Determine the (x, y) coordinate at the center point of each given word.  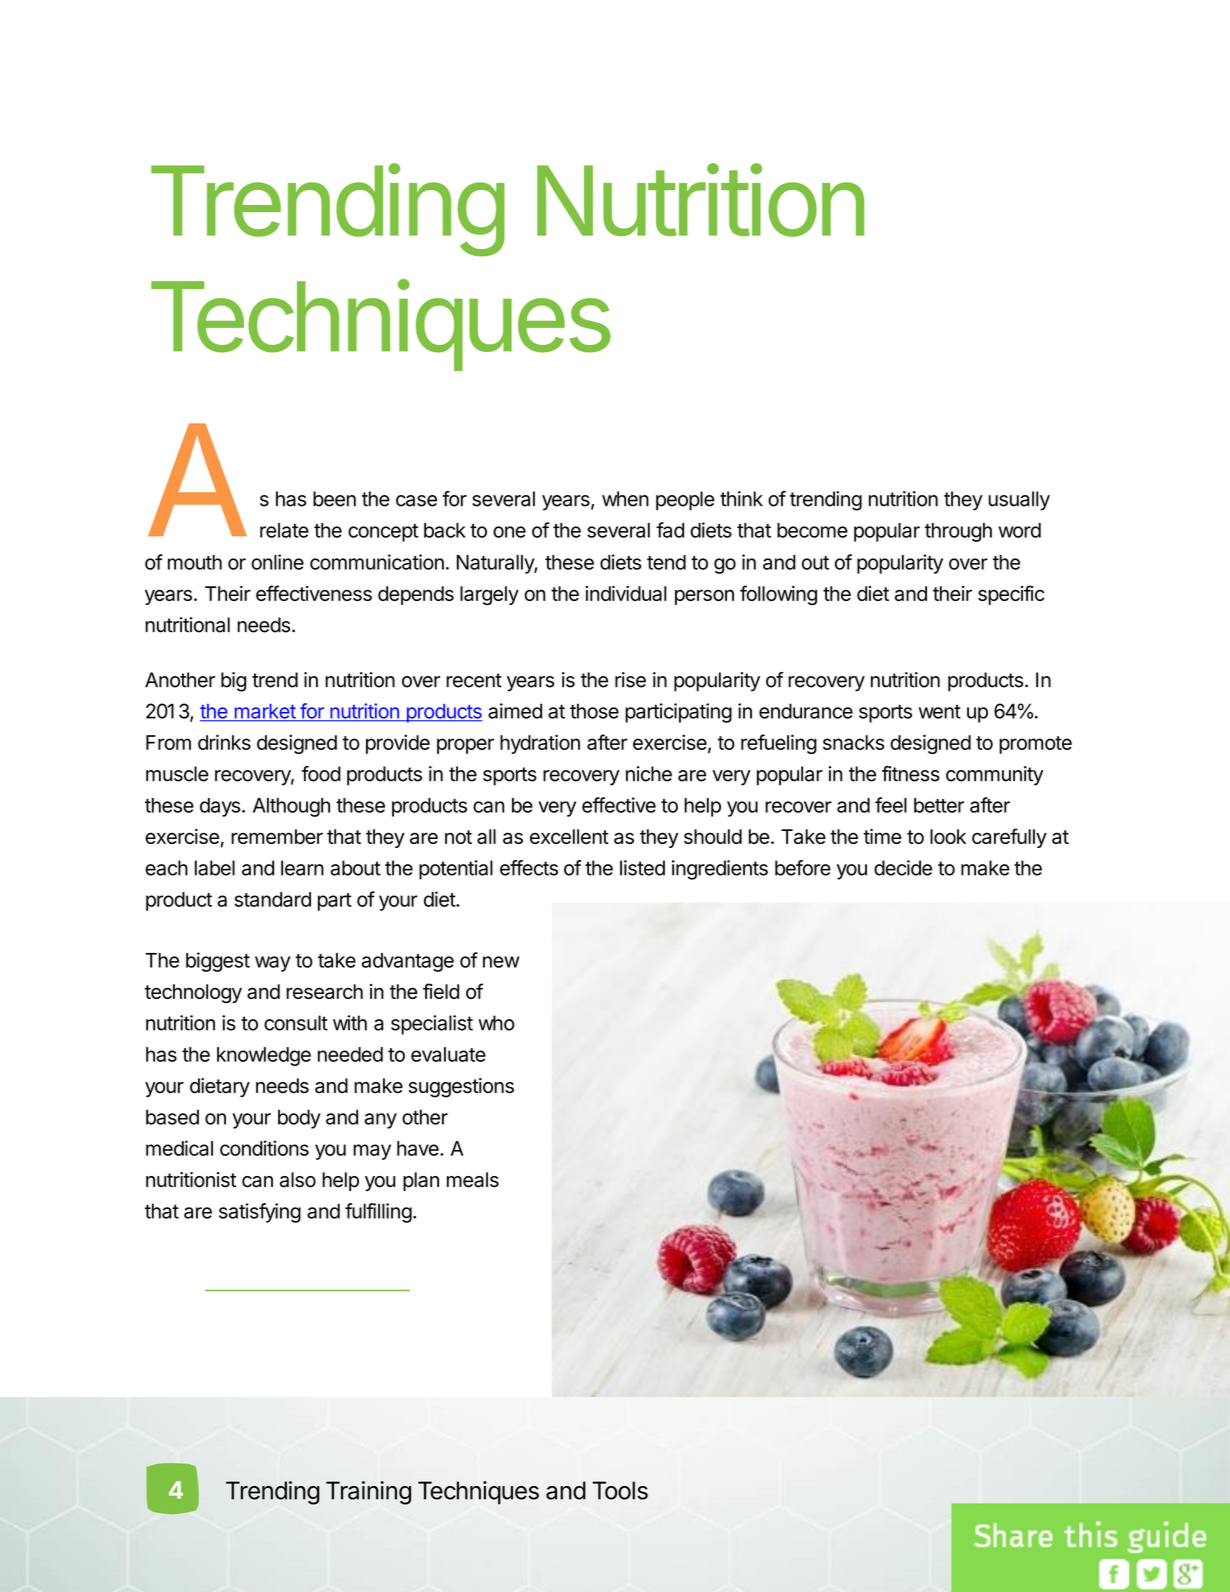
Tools (620, 1490)
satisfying (260, 1213)
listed (642, 868)
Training (368, 1493)
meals (473, 1180)
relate (284, 530)
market (264, 712)
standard (272, 899)
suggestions (461, 1088)
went (940, 712)
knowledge (264, 1056)
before (803, 868)
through (958, 532)
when (625, 499)
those (594, 711)
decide (903, 868)
